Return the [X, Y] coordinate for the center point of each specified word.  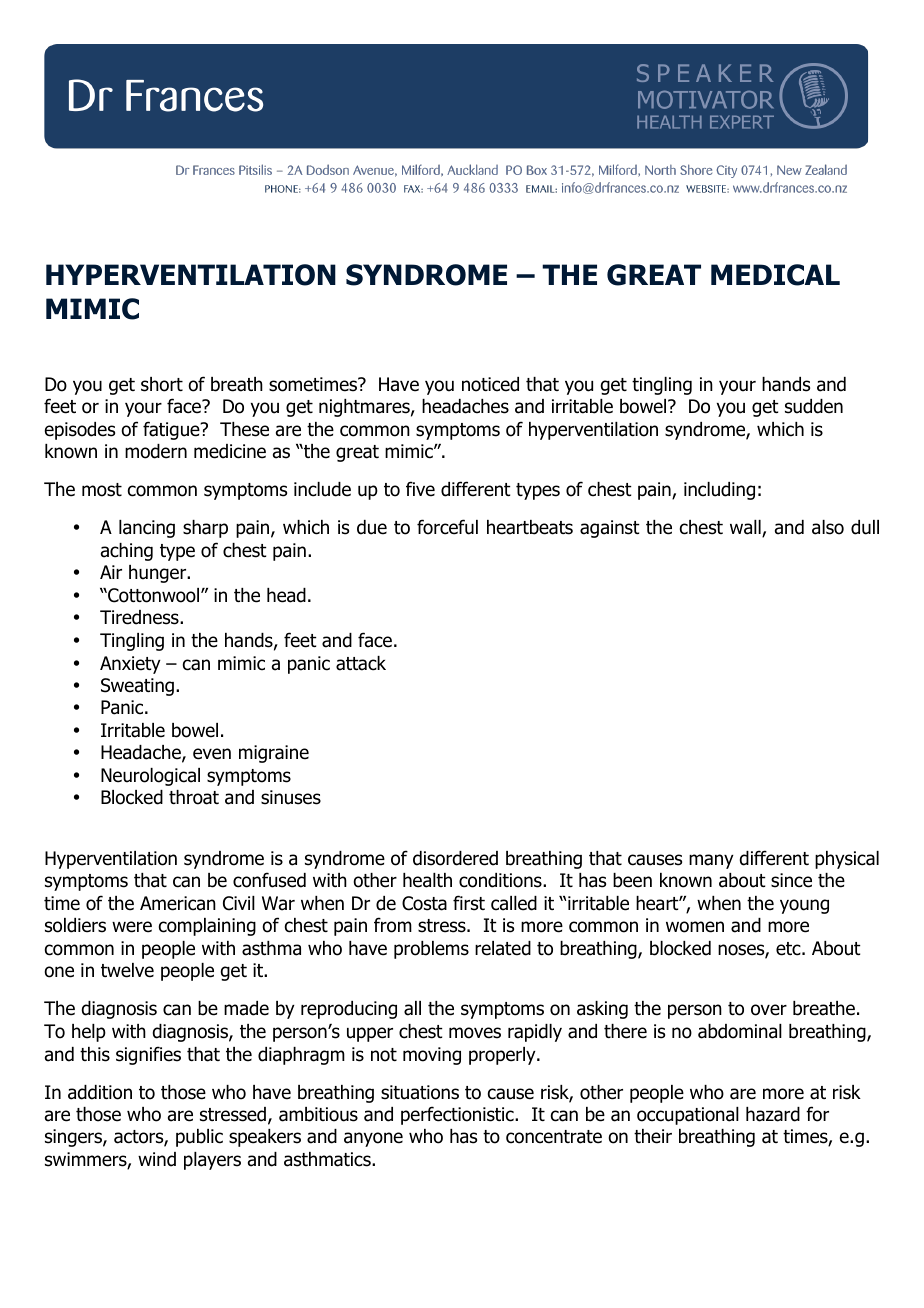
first [469, 903]
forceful [447, 527]
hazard [773, 1114]
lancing [147, 529]
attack [361, 663]
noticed [490, 384]
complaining [207, 927]
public [199, 1138]
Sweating [137, 687]
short [162, 384]
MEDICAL [775, 275]
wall [746, 528]
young [804, 906]
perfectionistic [458, 1115]
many [711, 861]
